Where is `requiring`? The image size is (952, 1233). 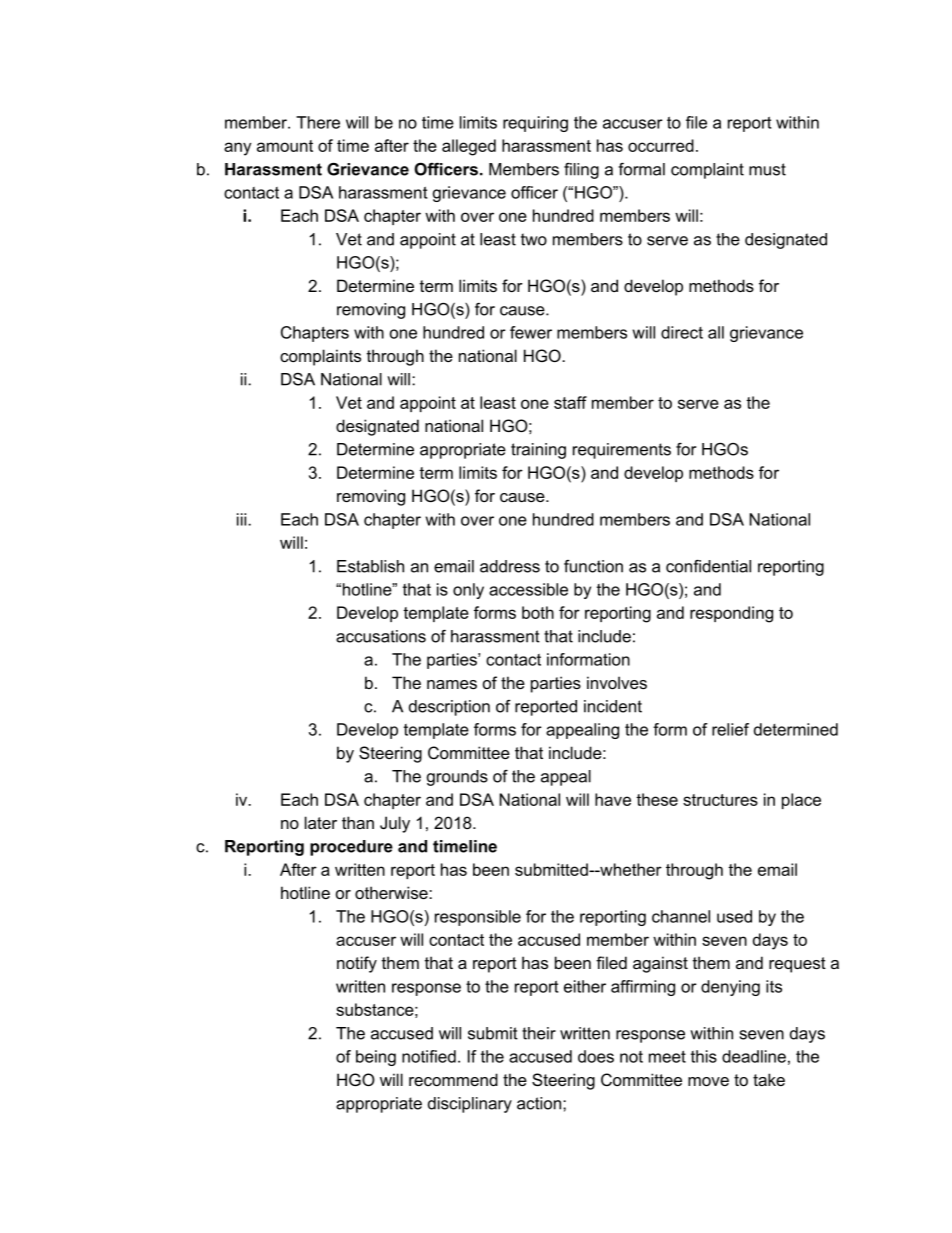 requiring is located at coordinates (535, 124).
